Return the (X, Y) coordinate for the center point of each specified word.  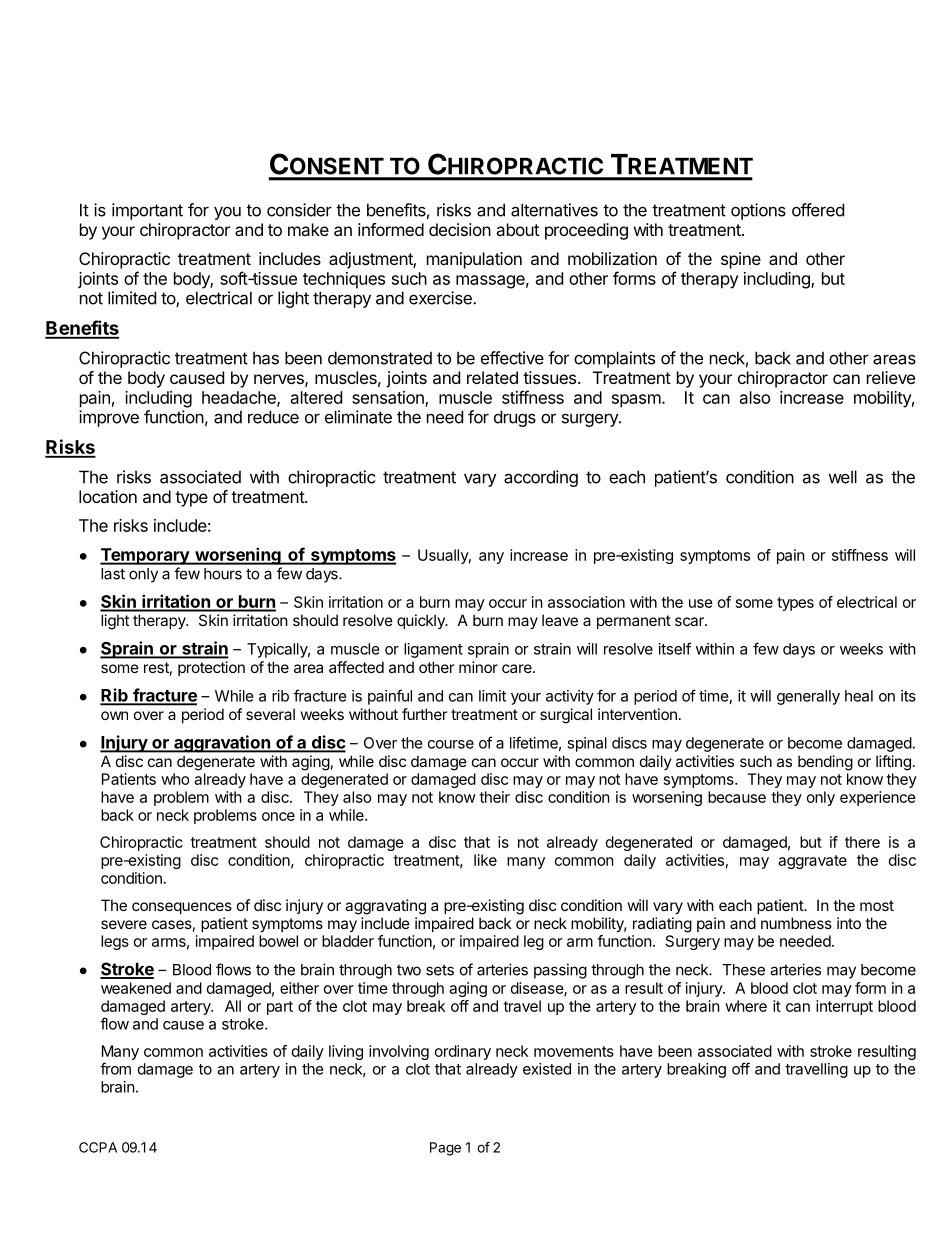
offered (818, 210)
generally (808, 697)
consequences (182, 908)
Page (445, 1149)
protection (211, 668)
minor (478, 667)
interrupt (844, 1007)
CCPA (98, 1147)
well (842, 477)
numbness (796, 923)
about (517, 229)
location (108, 496)
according (541, 478)
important (147, 211)
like (485, 860)
